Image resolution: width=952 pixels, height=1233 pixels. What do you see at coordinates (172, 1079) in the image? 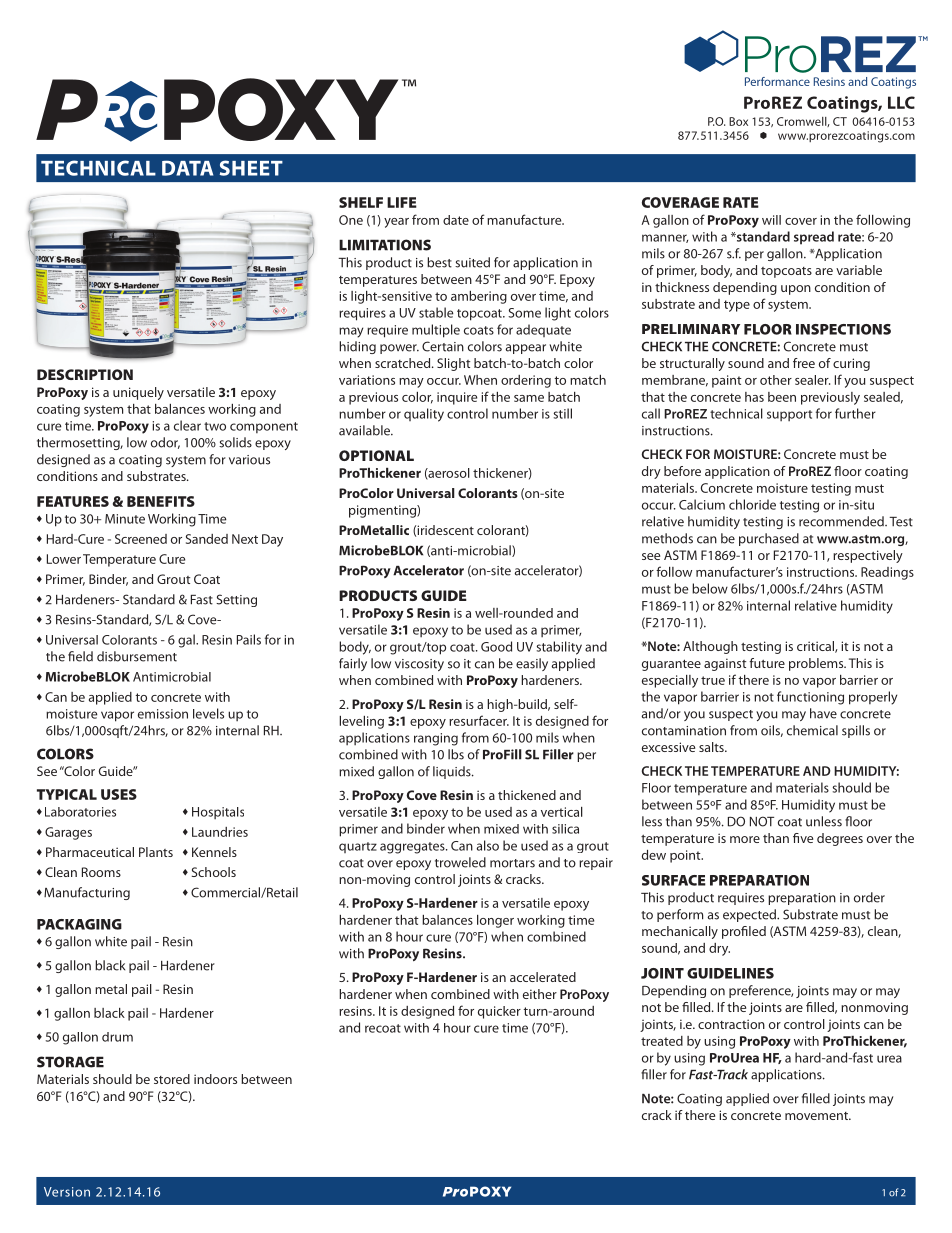
I see `stored` at bounding box center [172, 1079].
